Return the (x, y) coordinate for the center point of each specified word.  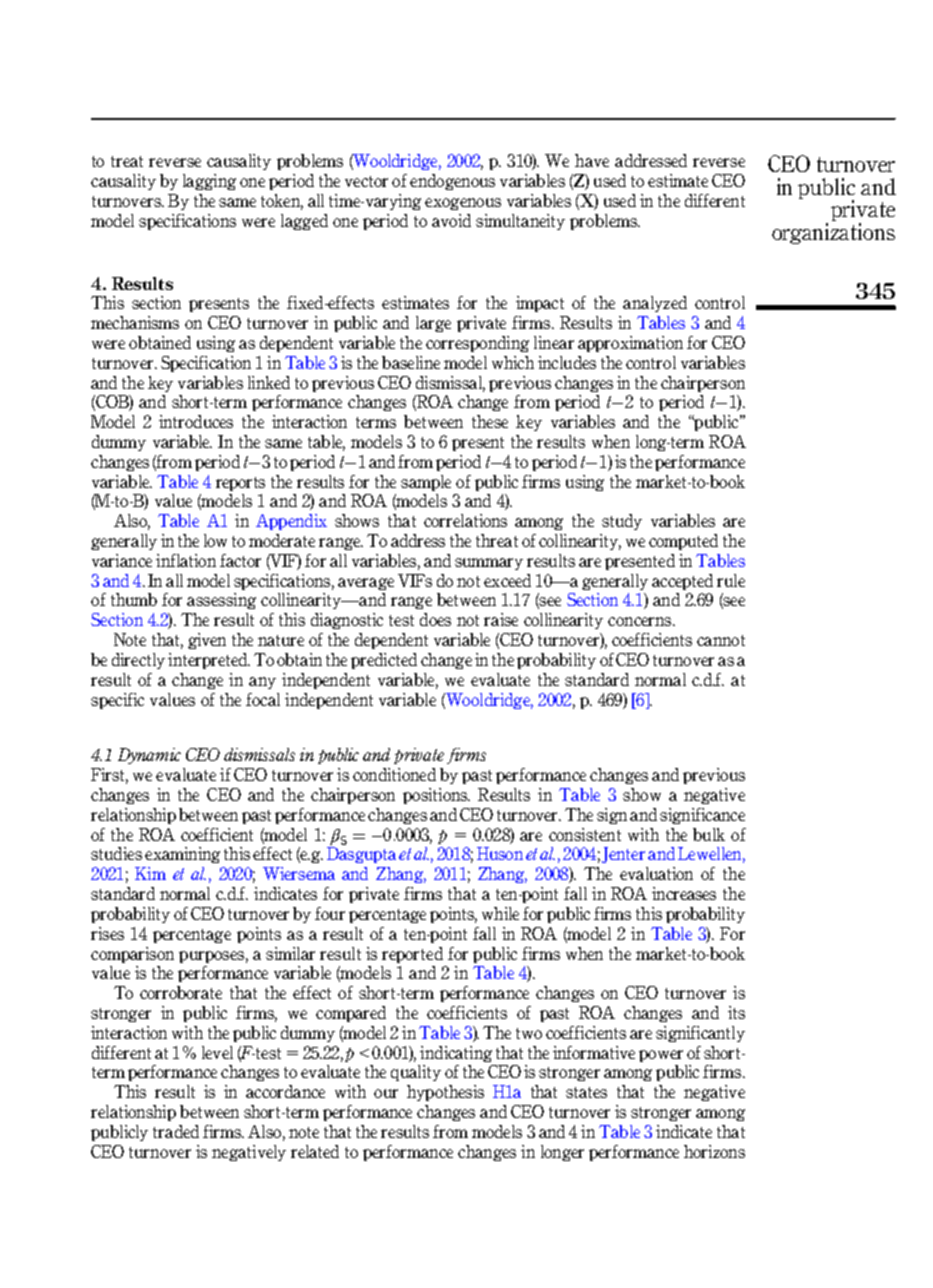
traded (176, 1131)
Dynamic (149, 756)
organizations (833, 233)
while (500, 913)
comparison (132, 955)
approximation (630, 344)
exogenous (463, 204)
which (513, 362)
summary (489, 564)
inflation (186, 560)
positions (436, 796)
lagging (209, 182)
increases (684, 893)
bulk (709, 834)
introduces (196, 421)
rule (731, 580)
